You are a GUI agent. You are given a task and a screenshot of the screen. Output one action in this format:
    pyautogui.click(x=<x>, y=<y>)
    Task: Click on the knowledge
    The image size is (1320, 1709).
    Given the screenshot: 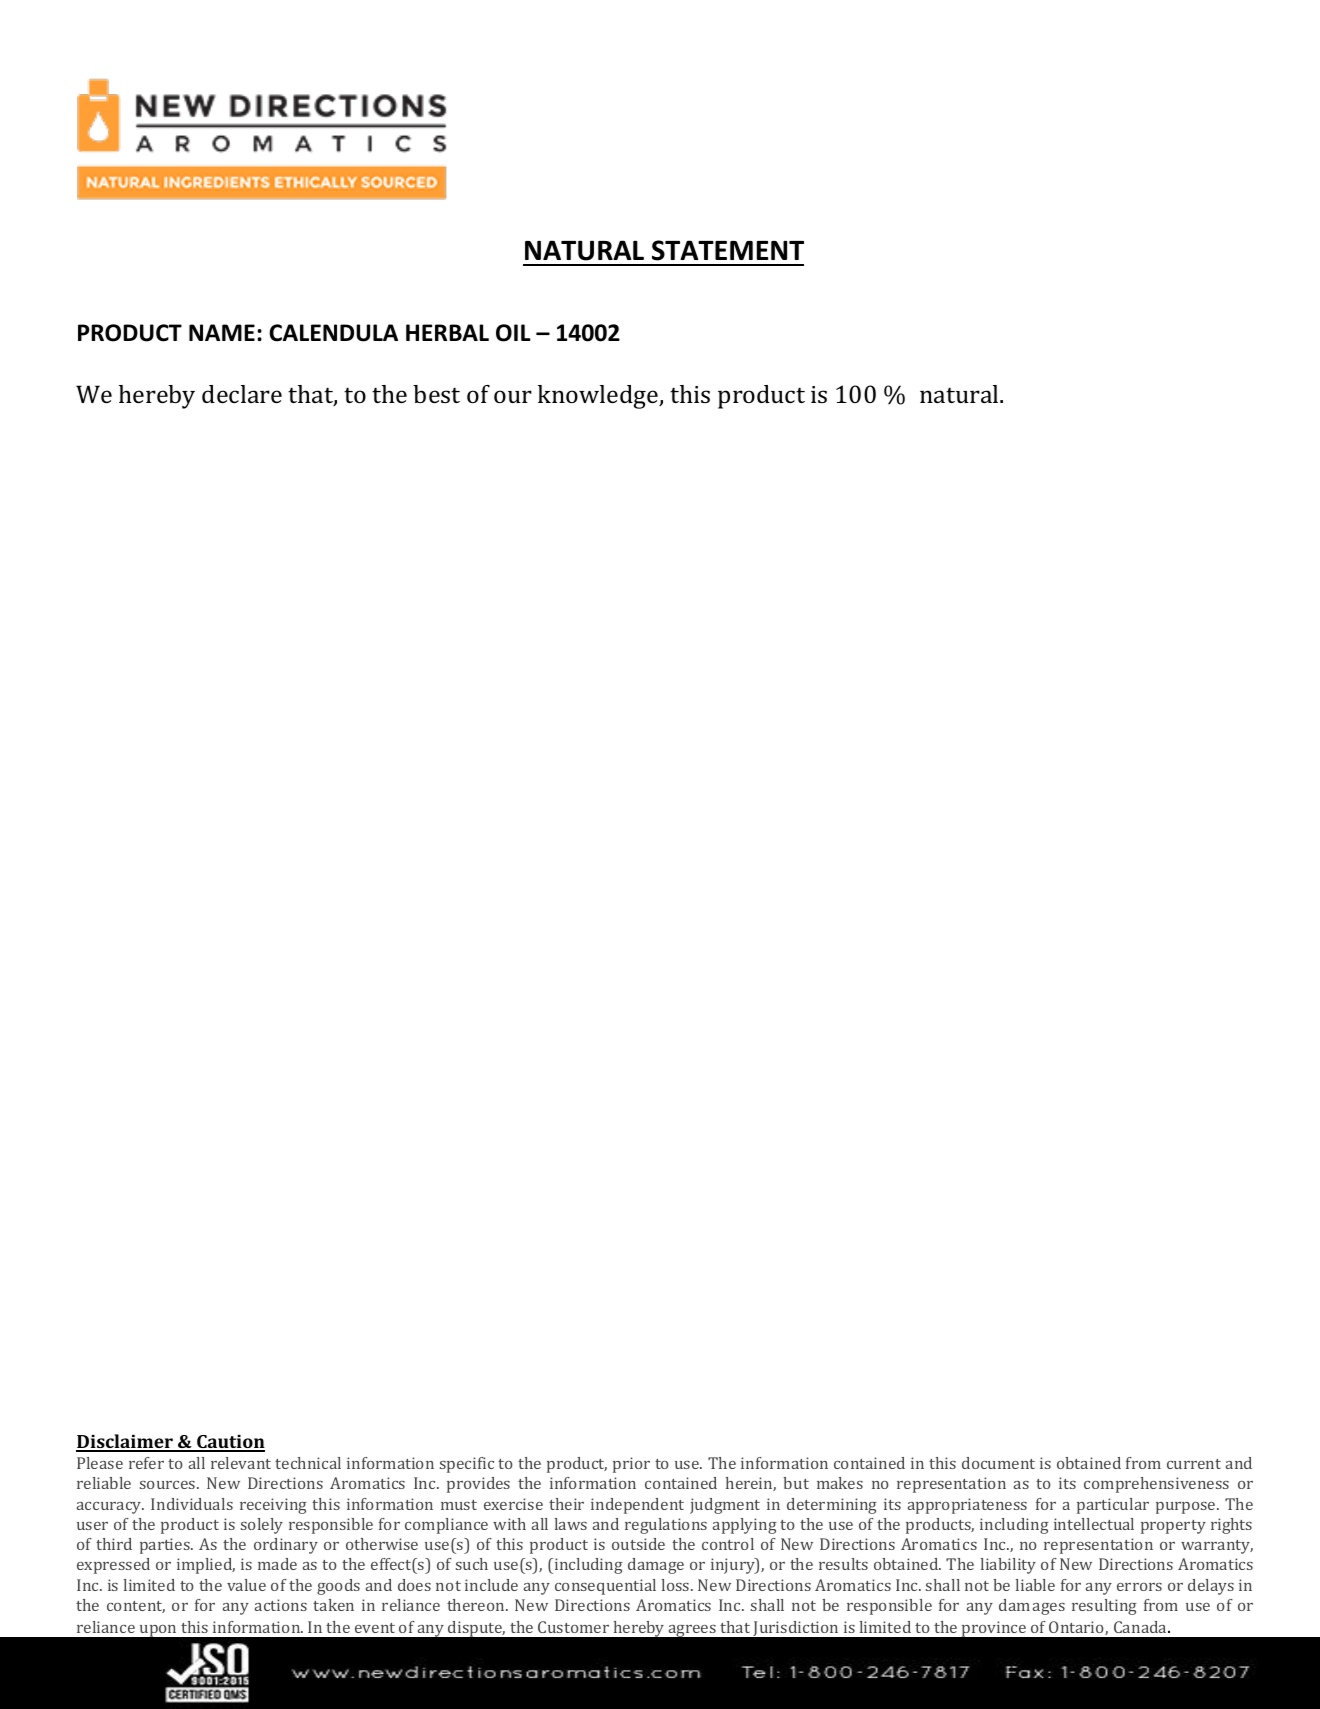 What is the action you would take?
    pyautogui.click(x=599, y=397)
